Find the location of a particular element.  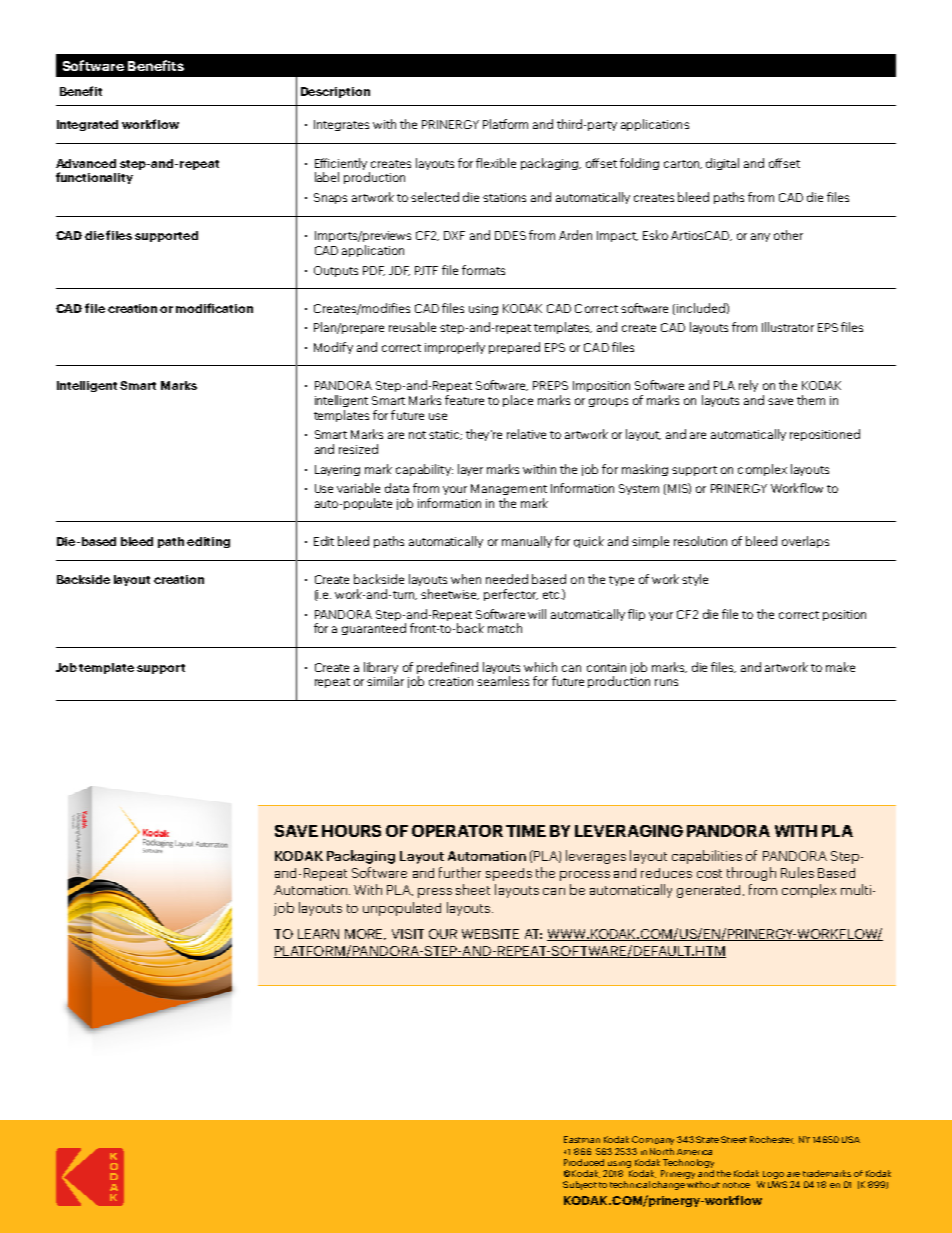

Eastman is located at coordinates (582, 1139).
